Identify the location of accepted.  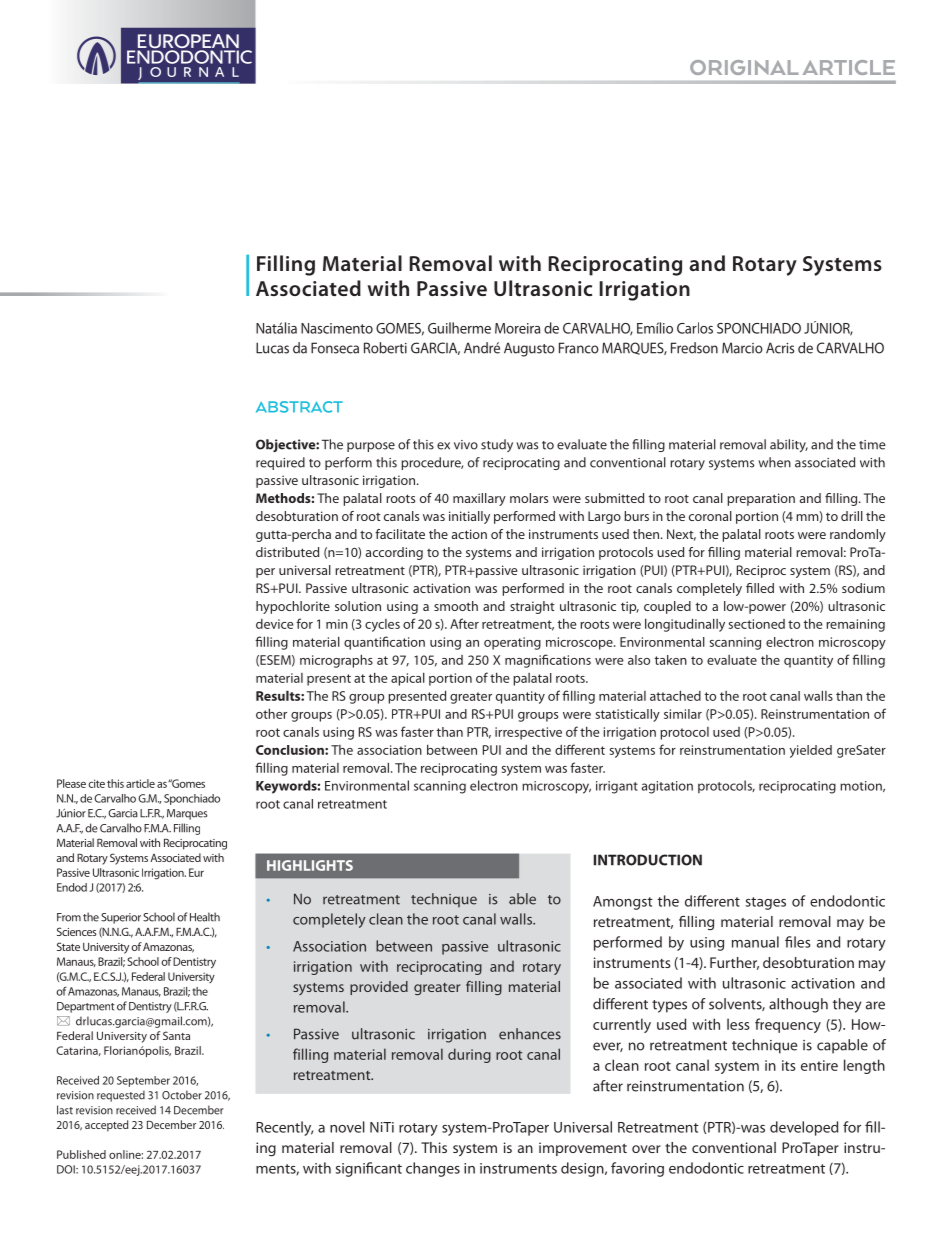
(106, 1126).
